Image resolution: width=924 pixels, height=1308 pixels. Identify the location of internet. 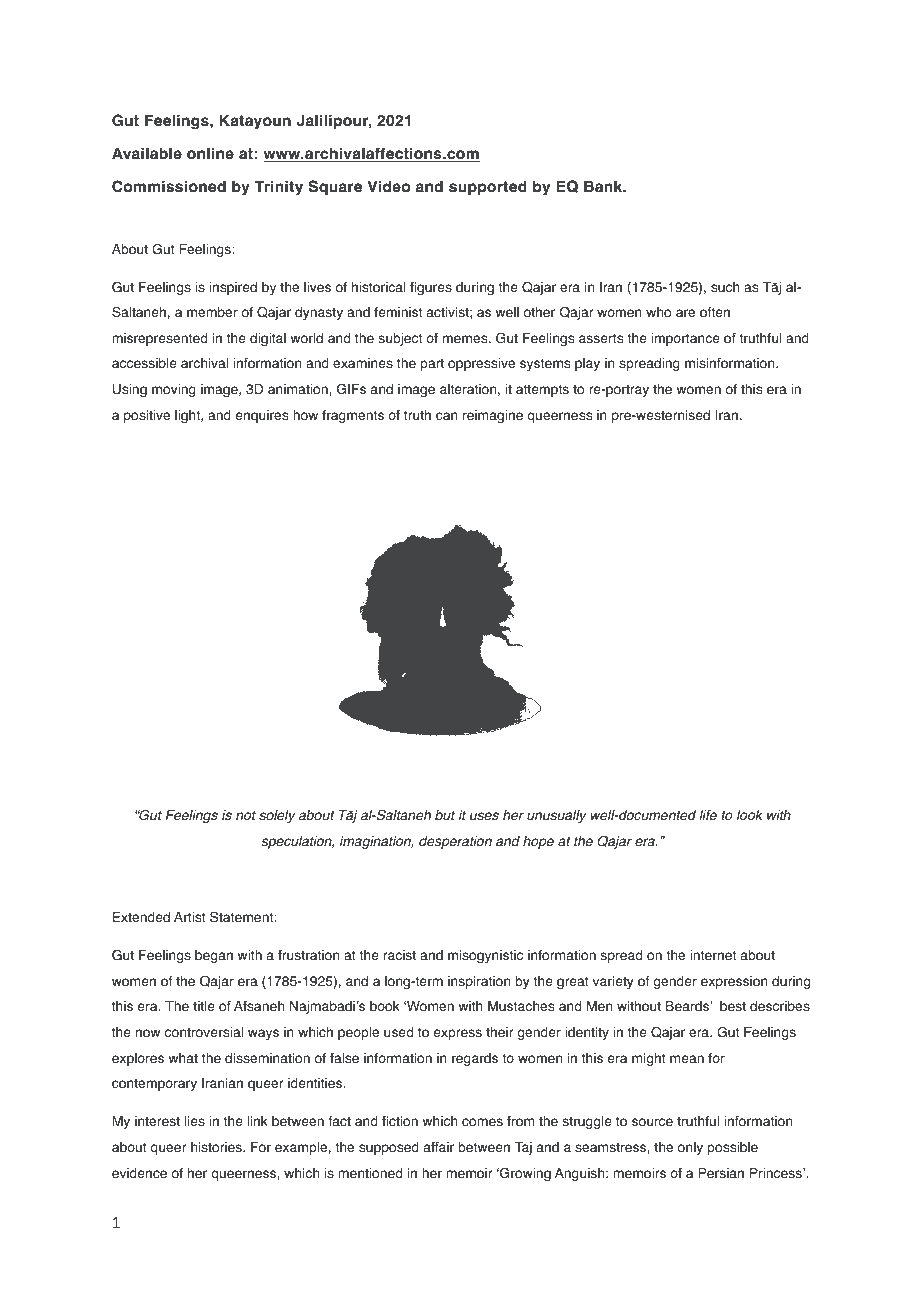
(713, 955).
